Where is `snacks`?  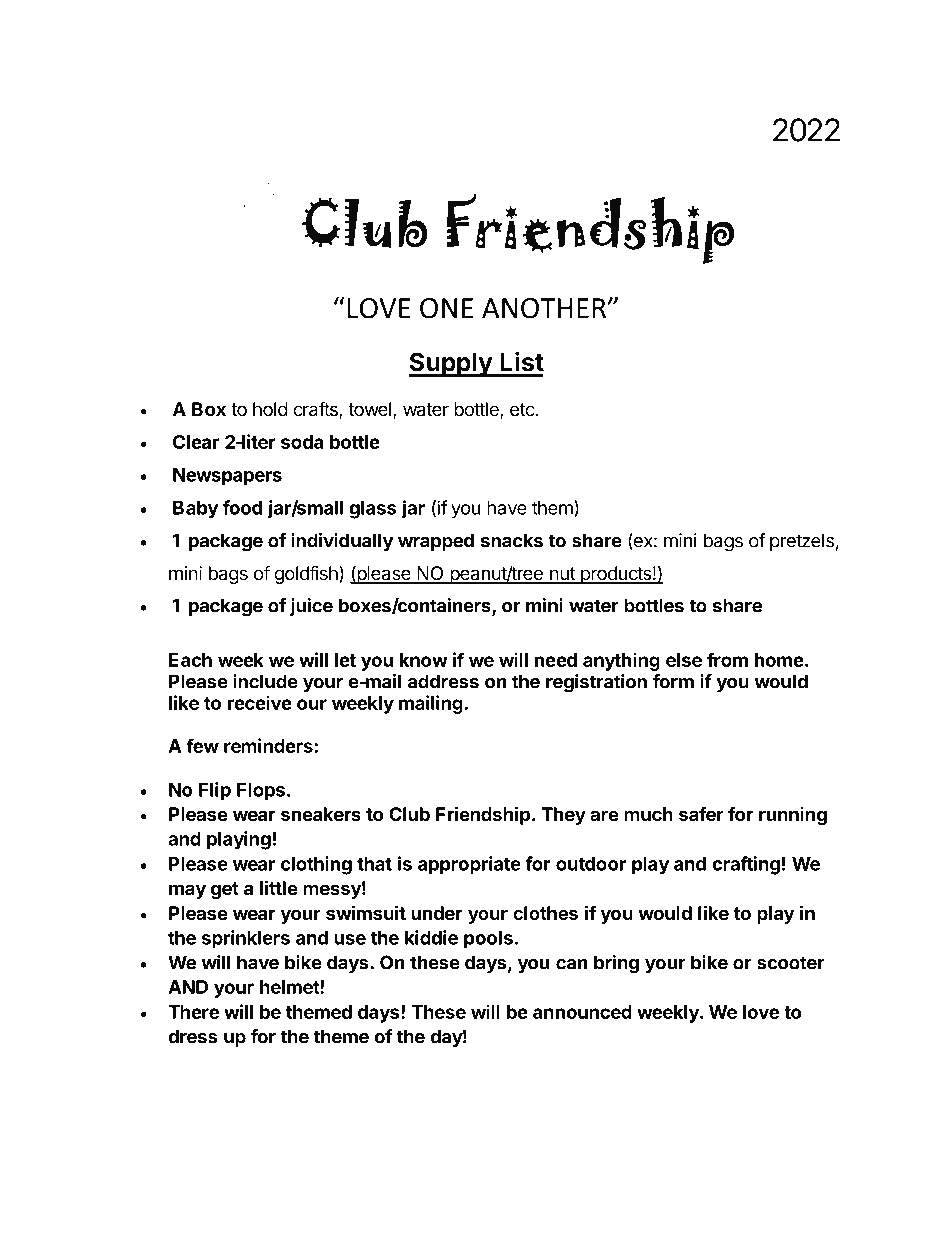 snacks is located at coordinates (512, 540).
